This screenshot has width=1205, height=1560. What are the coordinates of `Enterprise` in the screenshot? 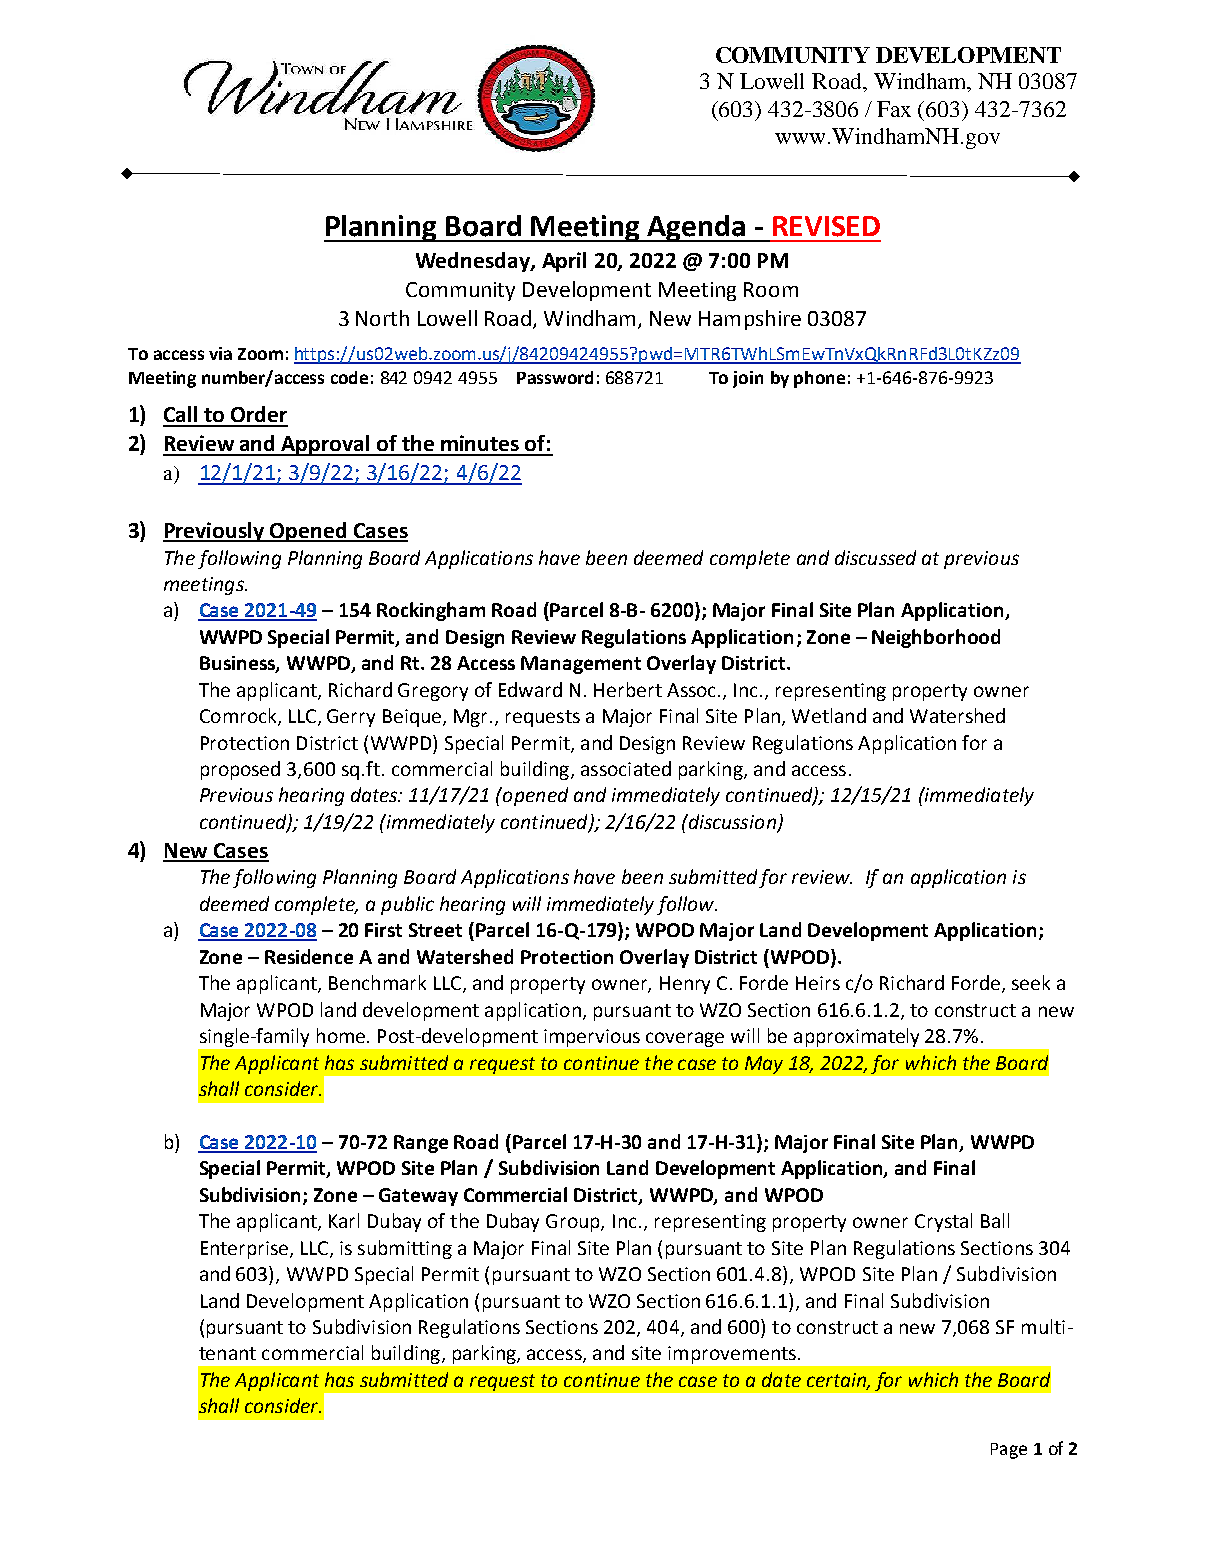 It's located at (246, 1250).
